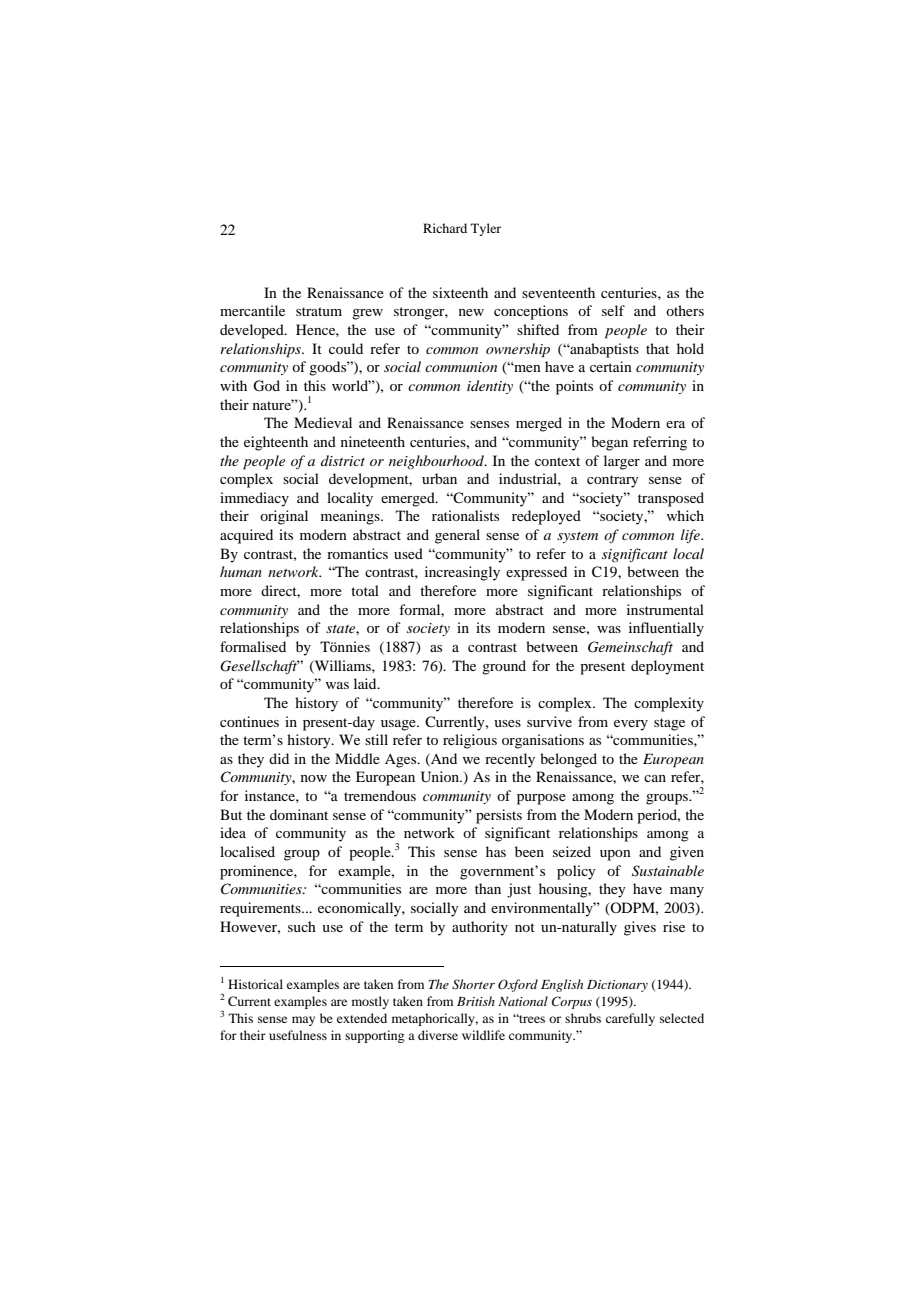 The image size is (924, 1308). What do you see at coordinates (665, 609) in the screenshot?
I see `instrumental` at bounding box center [665, 609].
